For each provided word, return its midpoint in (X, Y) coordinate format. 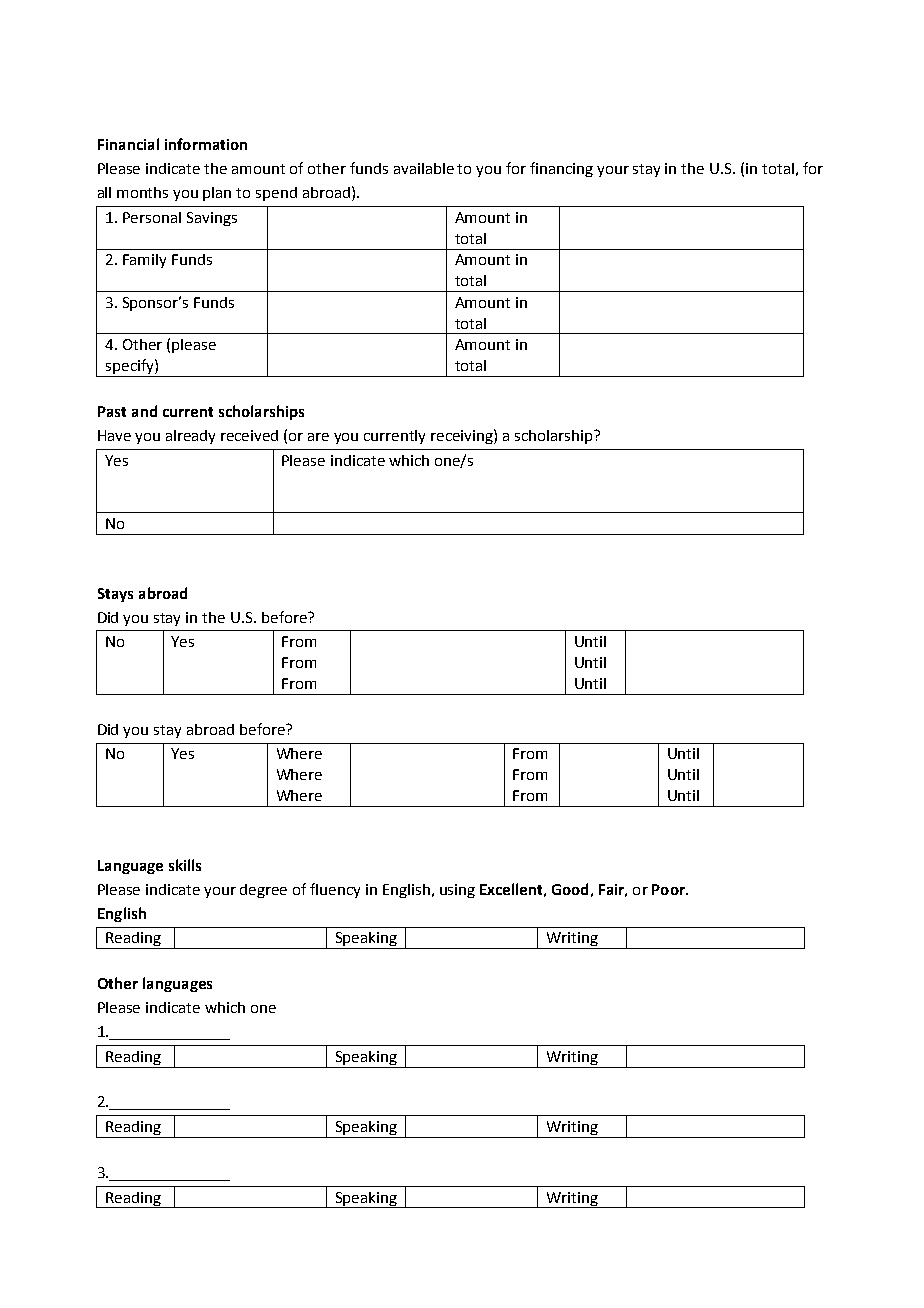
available (424, 168)
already (190, 437)
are (318, 437)
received (249, 435)
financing (561, 169)
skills (185, 865)
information (206, 144)
